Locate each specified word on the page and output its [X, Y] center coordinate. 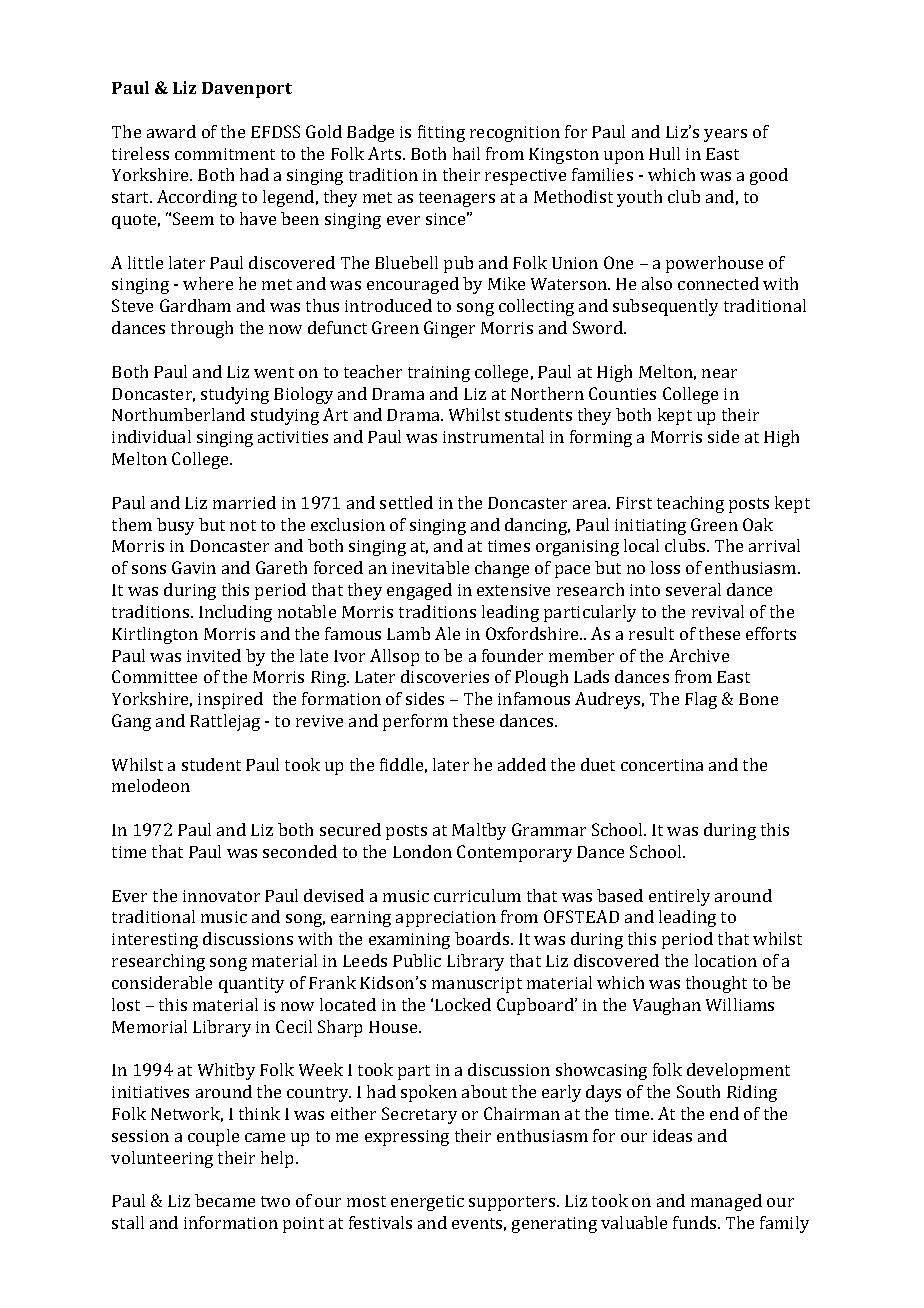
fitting [441, 133]
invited [214, 655]
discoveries [445, 676]
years [725, 135]
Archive [699, 655]
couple [213, 1137]
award [171, 131]
